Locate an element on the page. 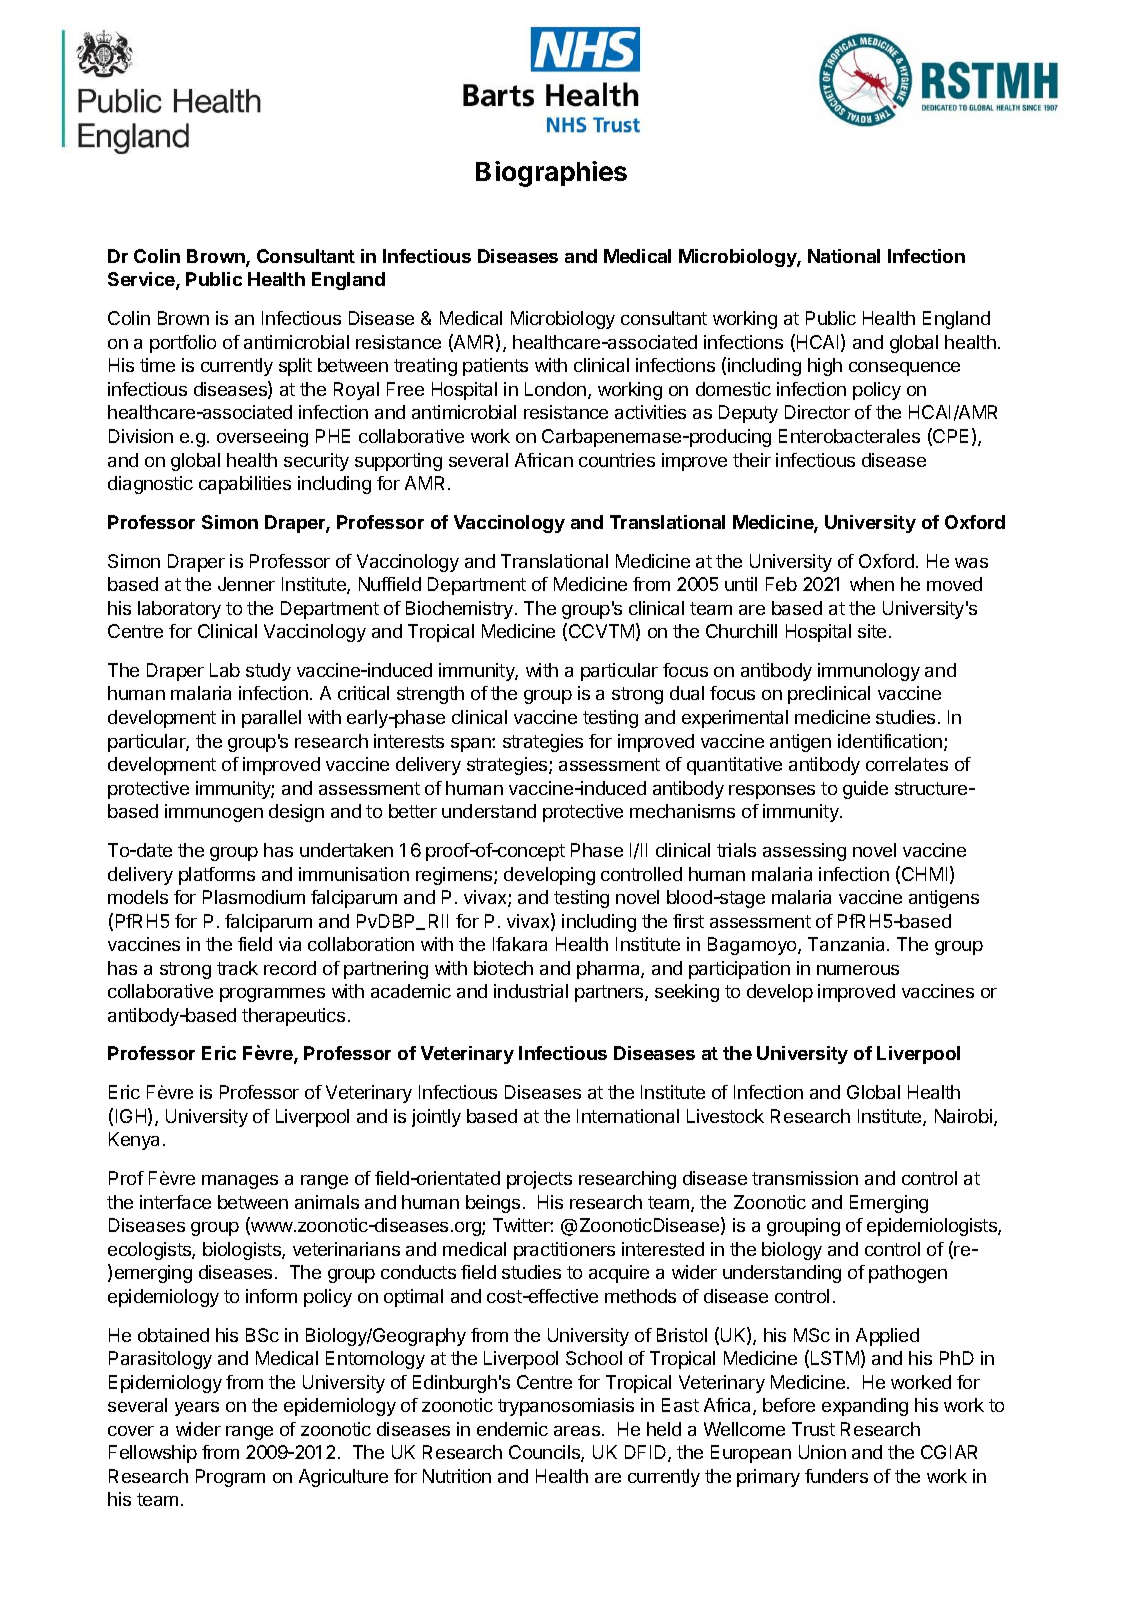  Jenner is located at coordinates (246, 584).
